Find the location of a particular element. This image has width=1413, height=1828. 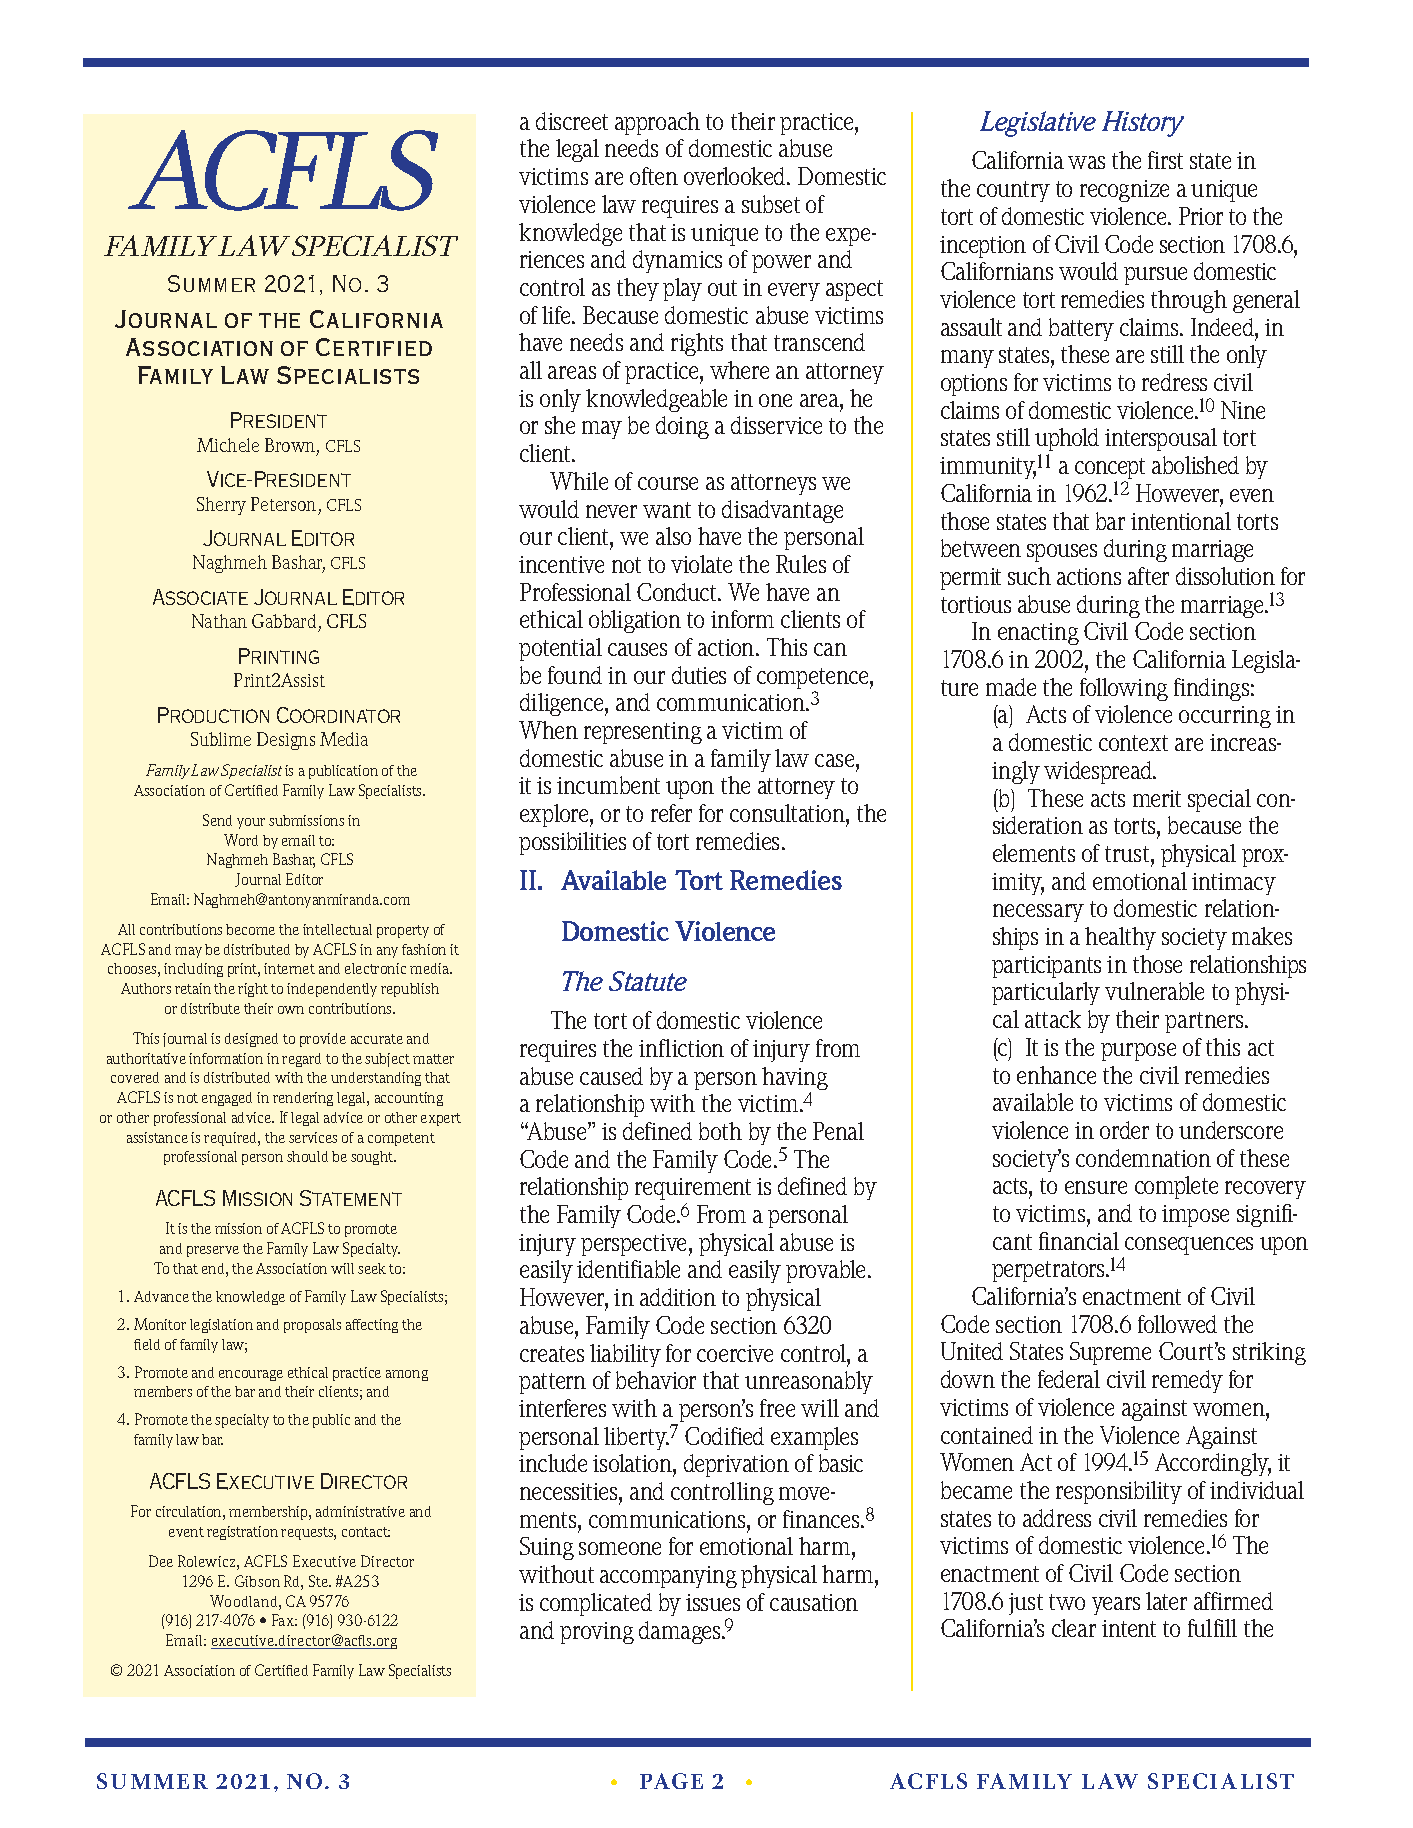

PAGE is located at coordinates (671, 1781).
